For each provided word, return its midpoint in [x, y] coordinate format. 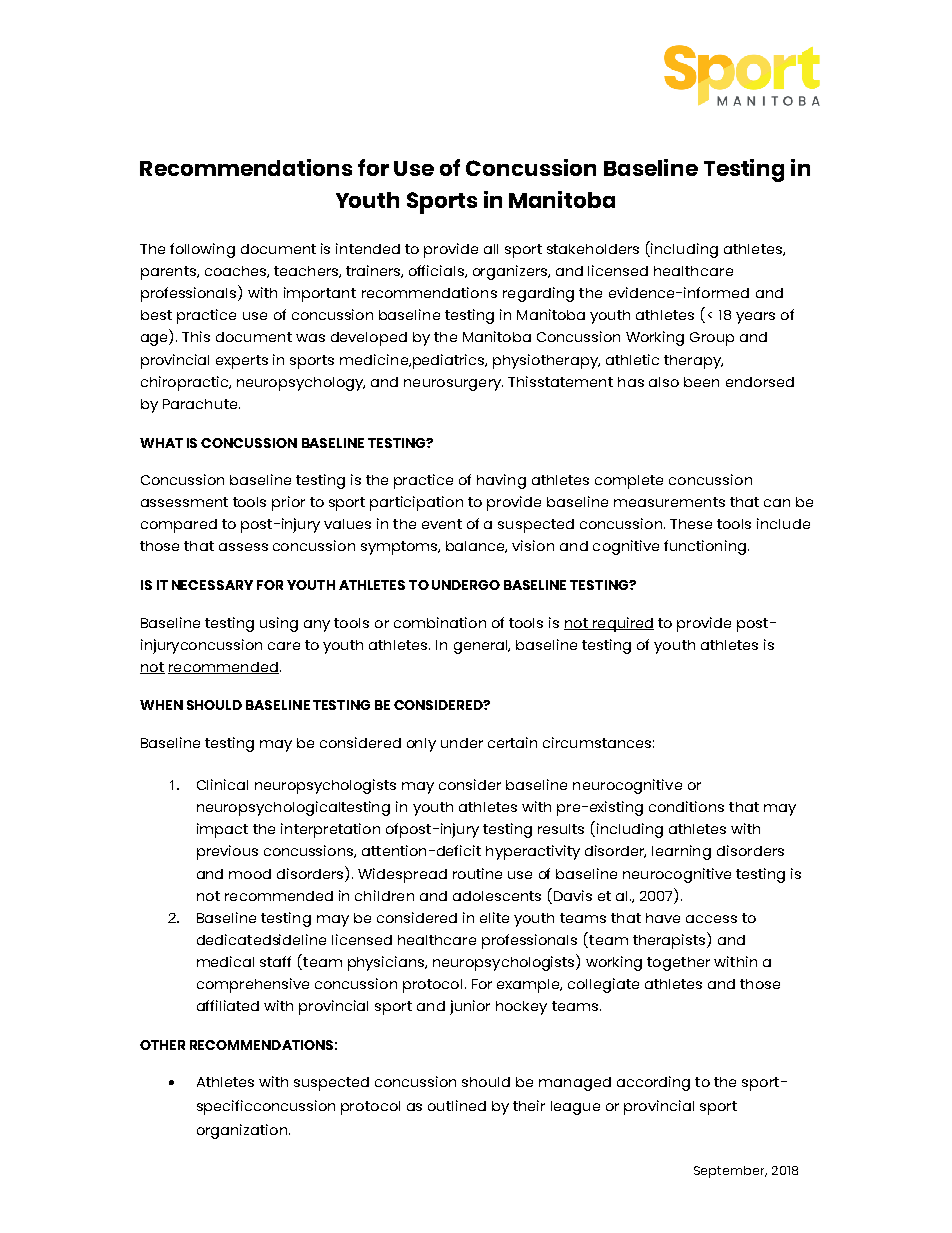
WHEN [161, 705]
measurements [669, 502]
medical [225, 961]
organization [242, 1131]
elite [494, 917]
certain [512, 742]
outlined [457, 1105]
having [501, 481]
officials [437, 271]
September [730, 1172]
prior [288, 503]
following [202, 250]
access [711, 919]
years [755, 318]
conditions [686, 806]
